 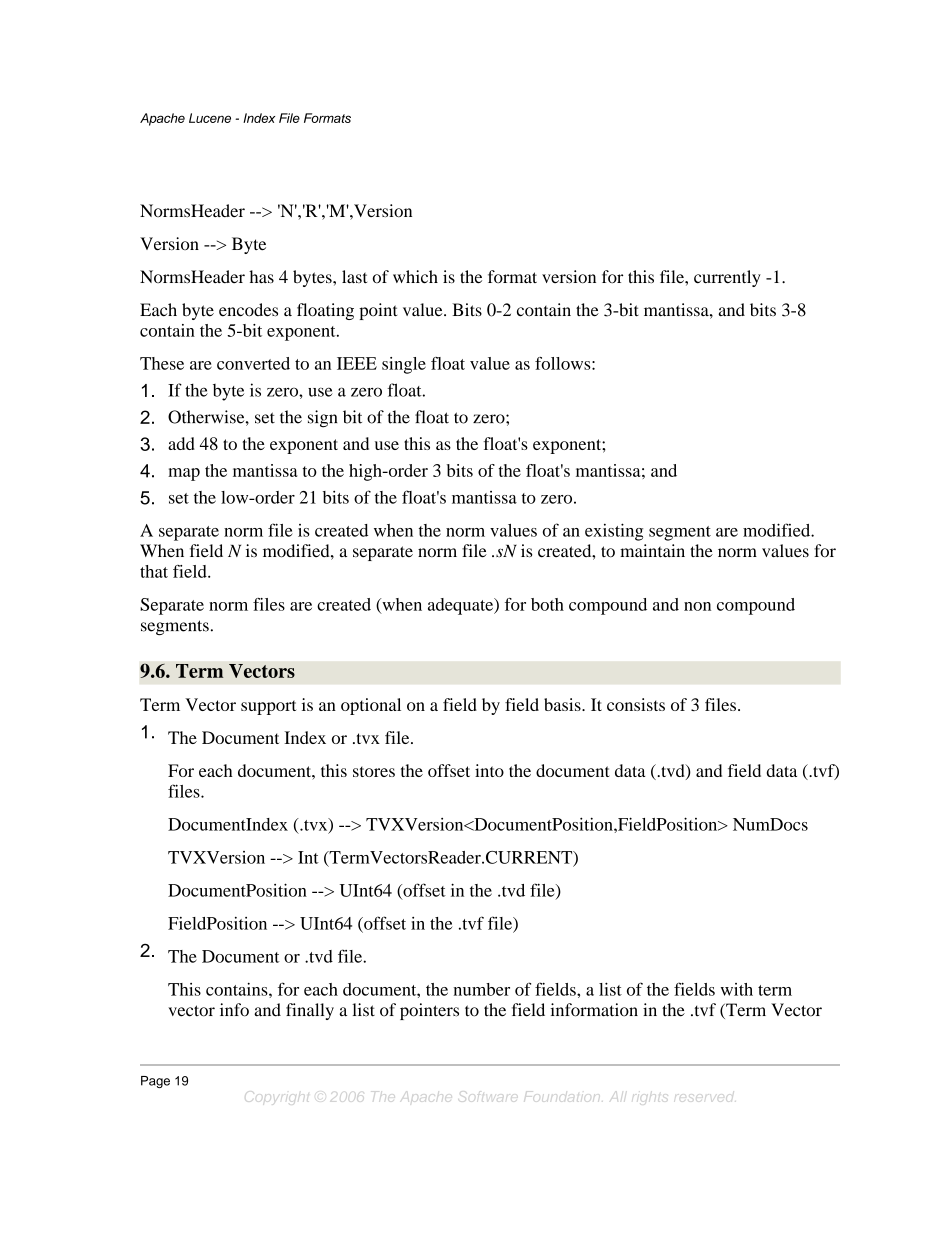 I want to click on Lucene, so click(x=210, y=118).
